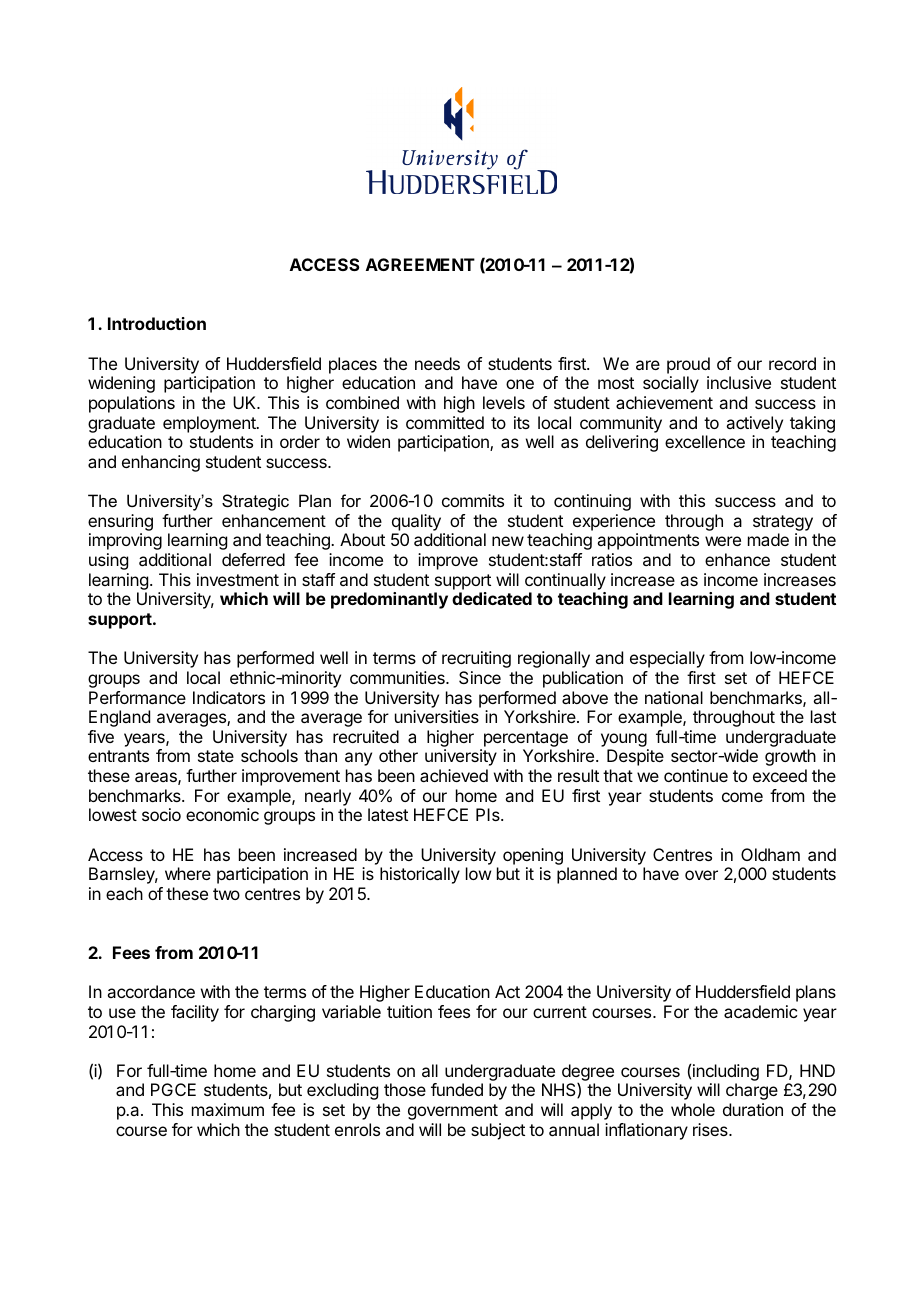  I want to click on AGREEMENT, so click(420, 264).
